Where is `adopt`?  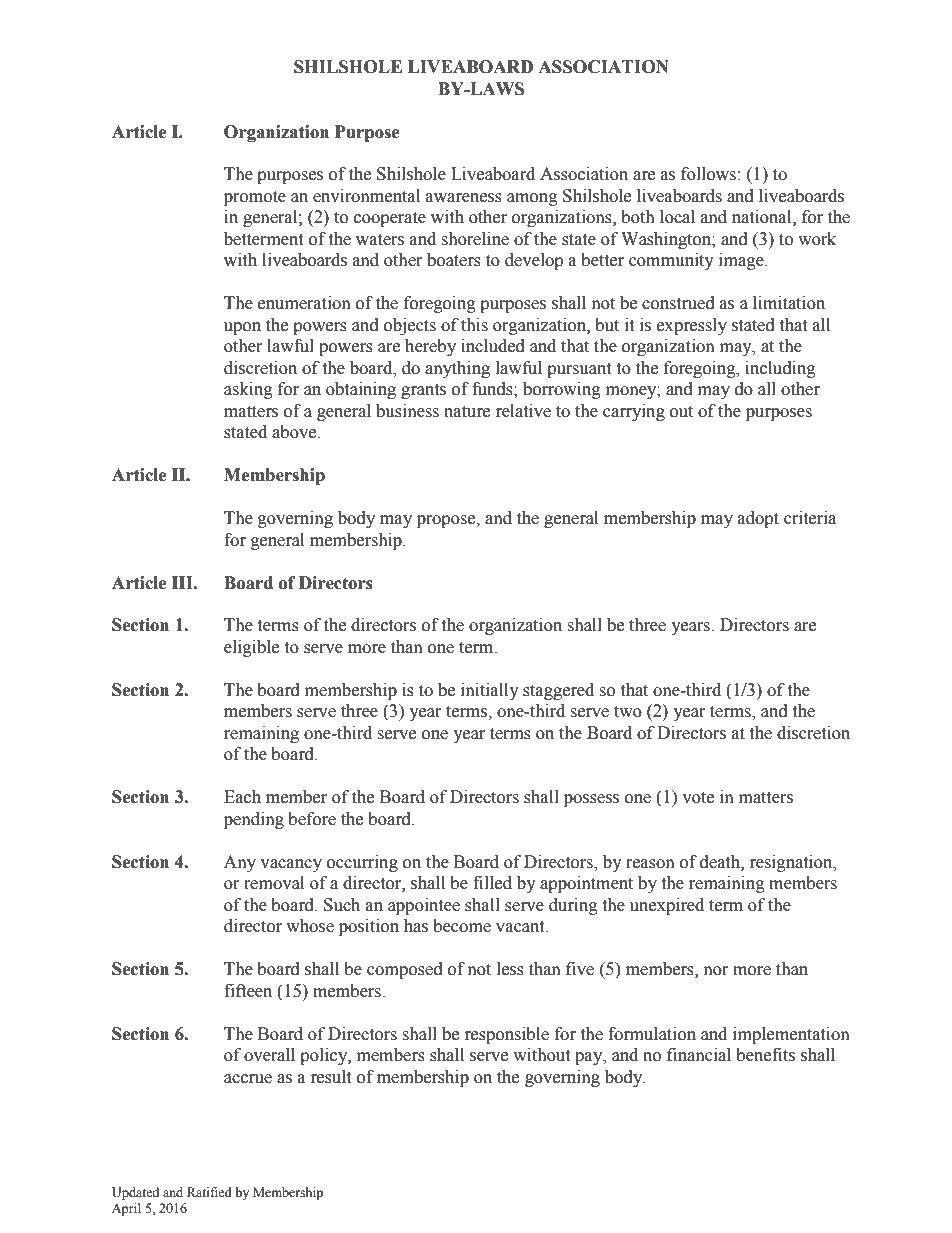
adopt is located at coordinates (758, 519).
